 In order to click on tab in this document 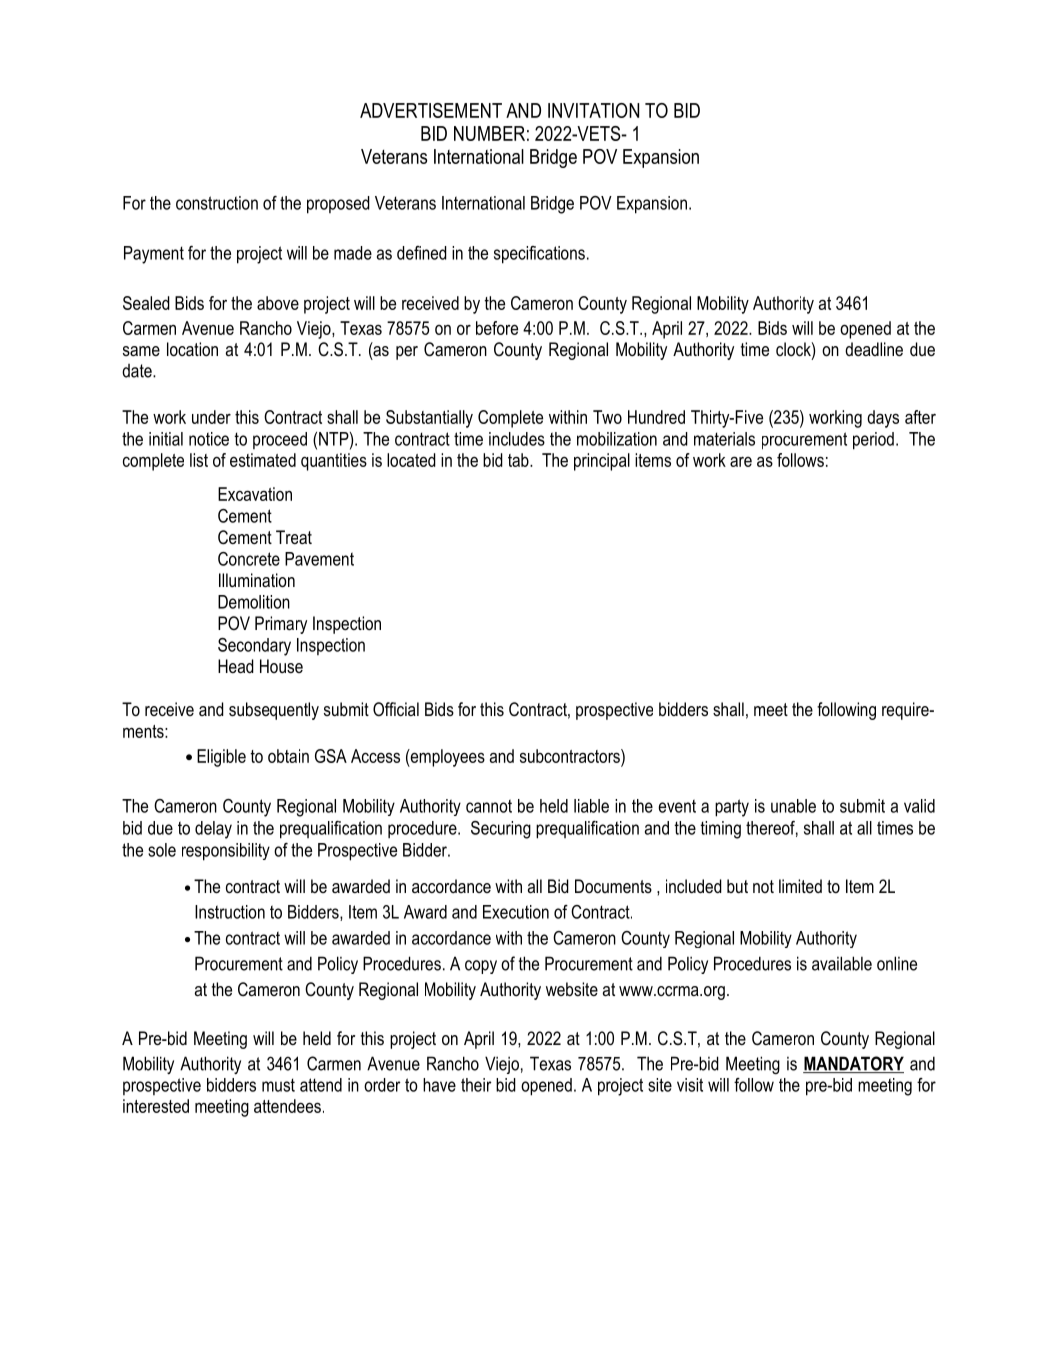, I will do `click(519, 460)`.
